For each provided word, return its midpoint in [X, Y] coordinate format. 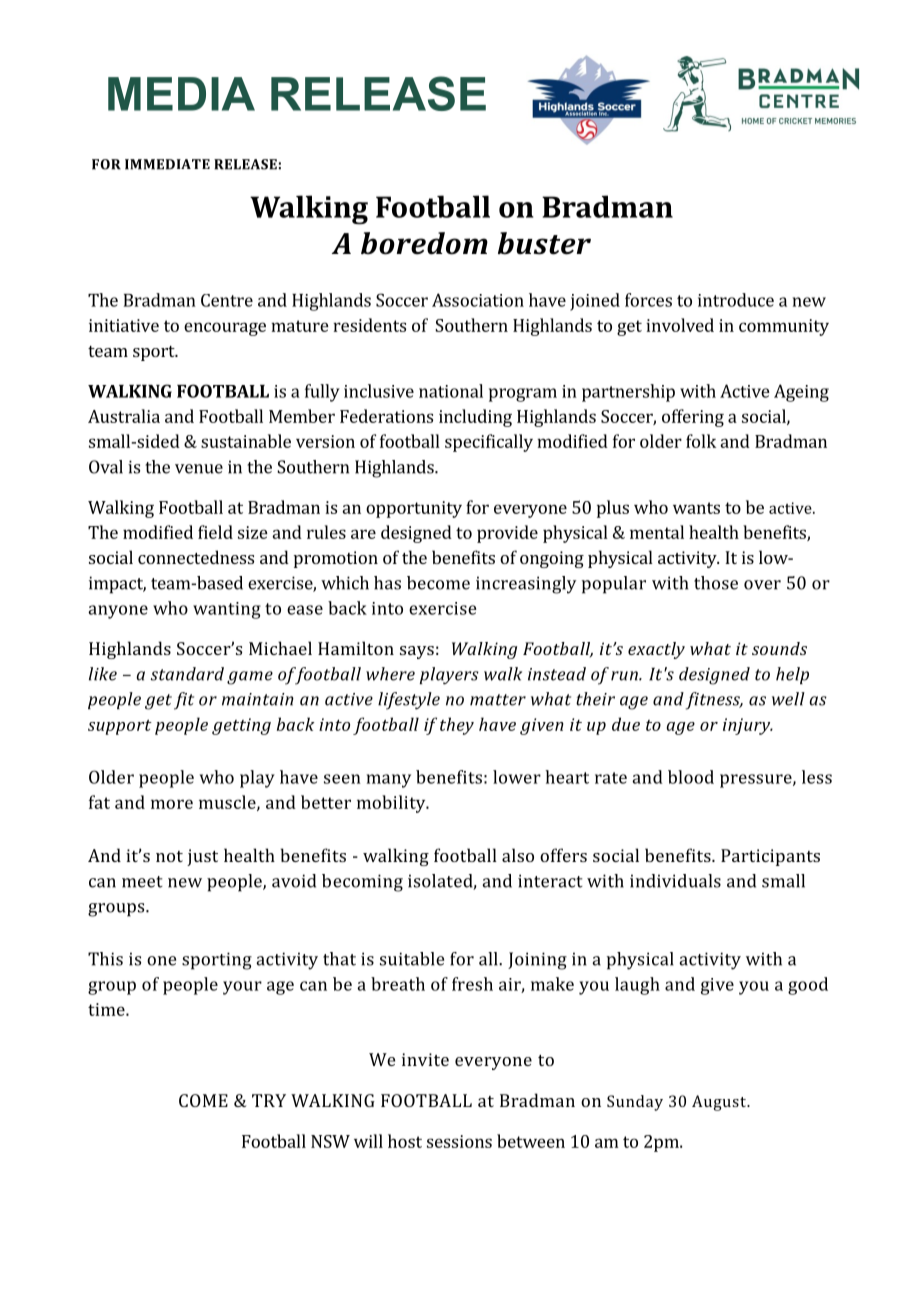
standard [187, 674]
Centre [227, 300]
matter [498, 700]
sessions [459, 1141]
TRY [269, 1100]
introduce [736, 300]
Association [478, 300]
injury [748, 726]
